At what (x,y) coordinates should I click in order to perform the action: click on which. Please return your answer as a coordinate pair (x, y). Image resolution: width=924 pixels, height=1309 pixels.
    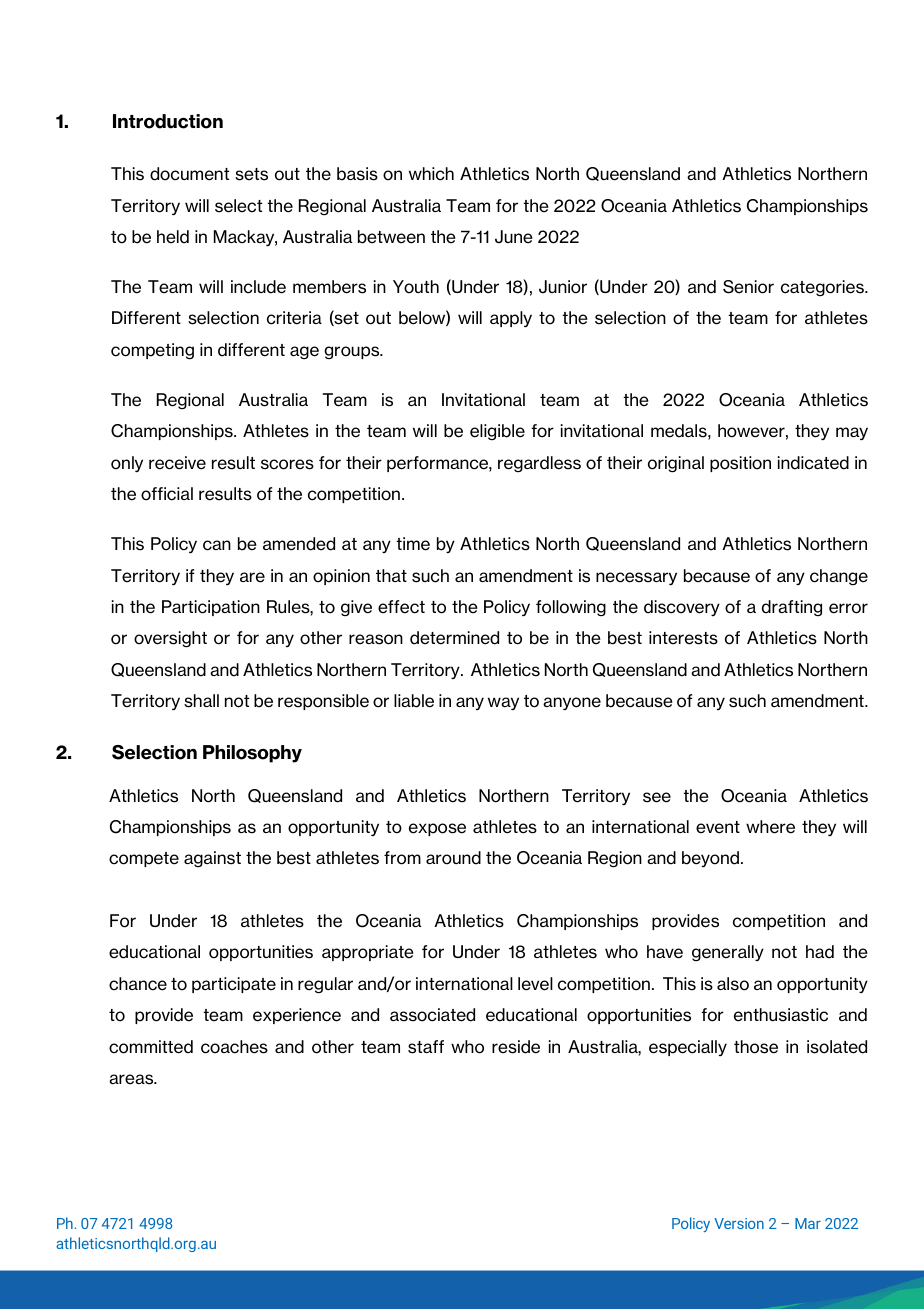
    Looking at the image, I should click on (431, 174).
